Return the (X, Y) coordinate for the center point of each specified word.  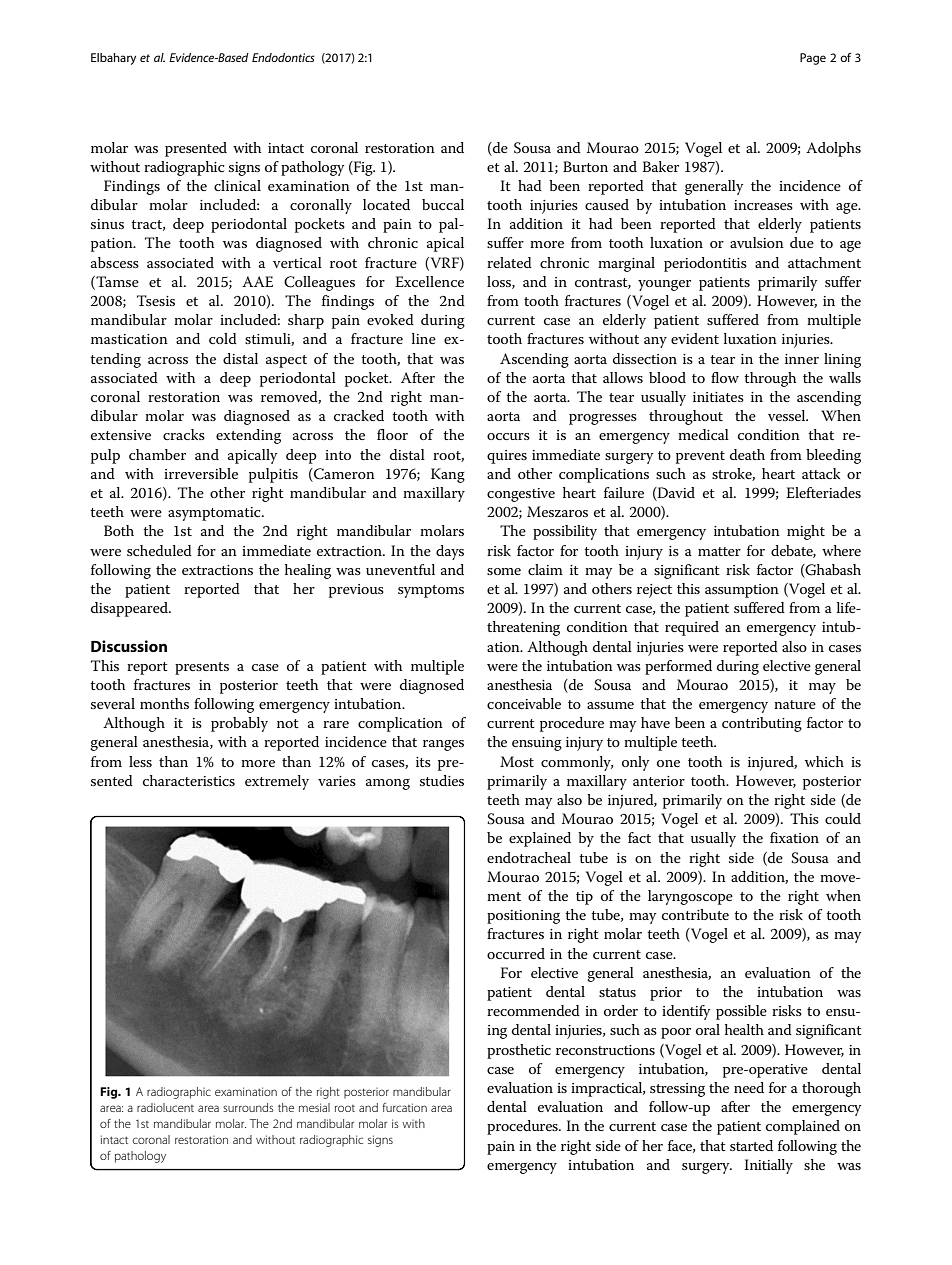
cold (223, 338)
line (424, 338)
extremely (277, 782)
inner (802, 359)
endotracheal (529, 857)
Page (813, 59)
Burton (585, 166)
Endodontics (283, 57)
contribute (695, 914)
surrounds (248, 1107)
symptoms (431, 591)
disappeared (130, 609)
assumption (742, 591)
